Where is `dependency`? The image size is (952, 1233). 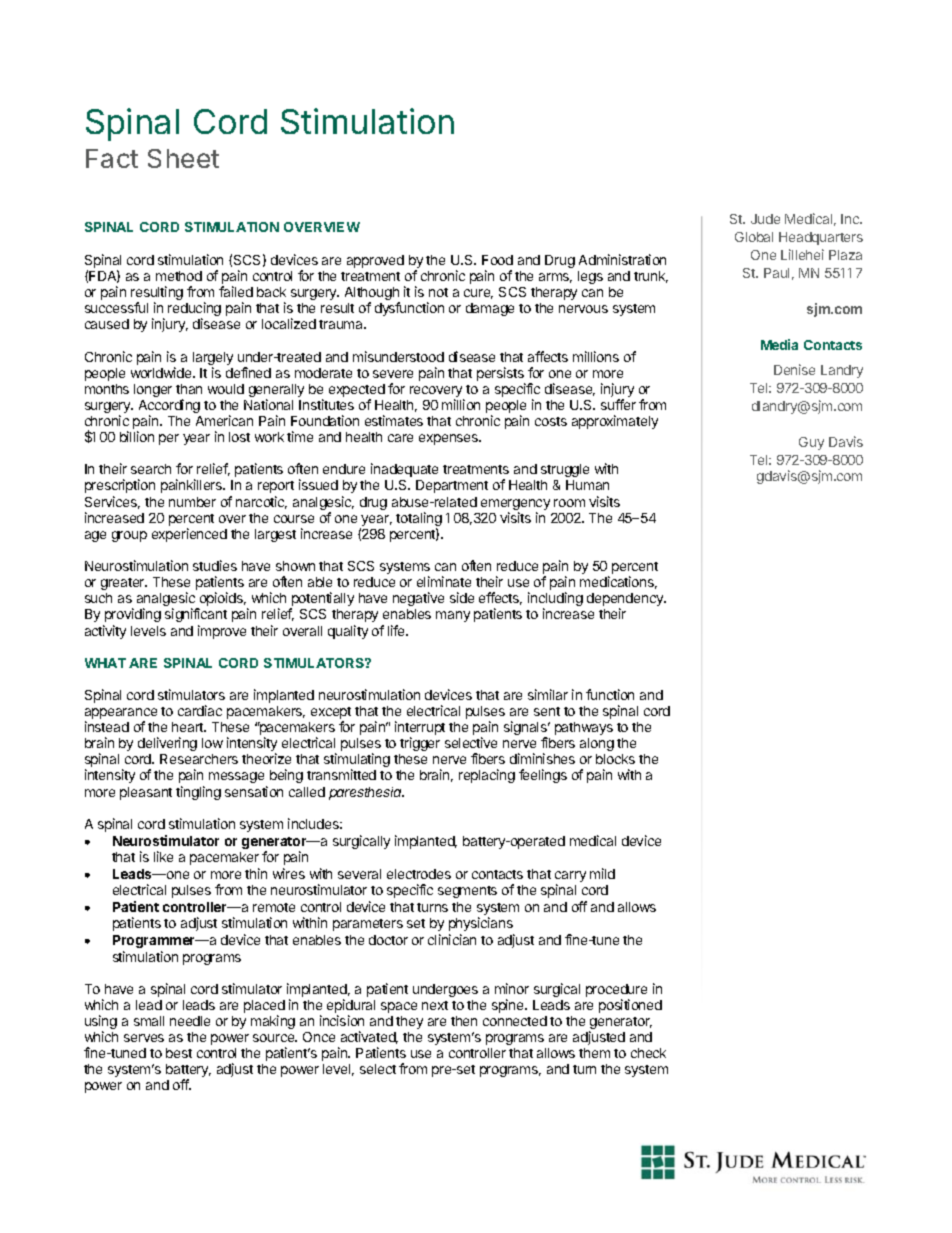
dependency is located at coordinates (626, 601).
